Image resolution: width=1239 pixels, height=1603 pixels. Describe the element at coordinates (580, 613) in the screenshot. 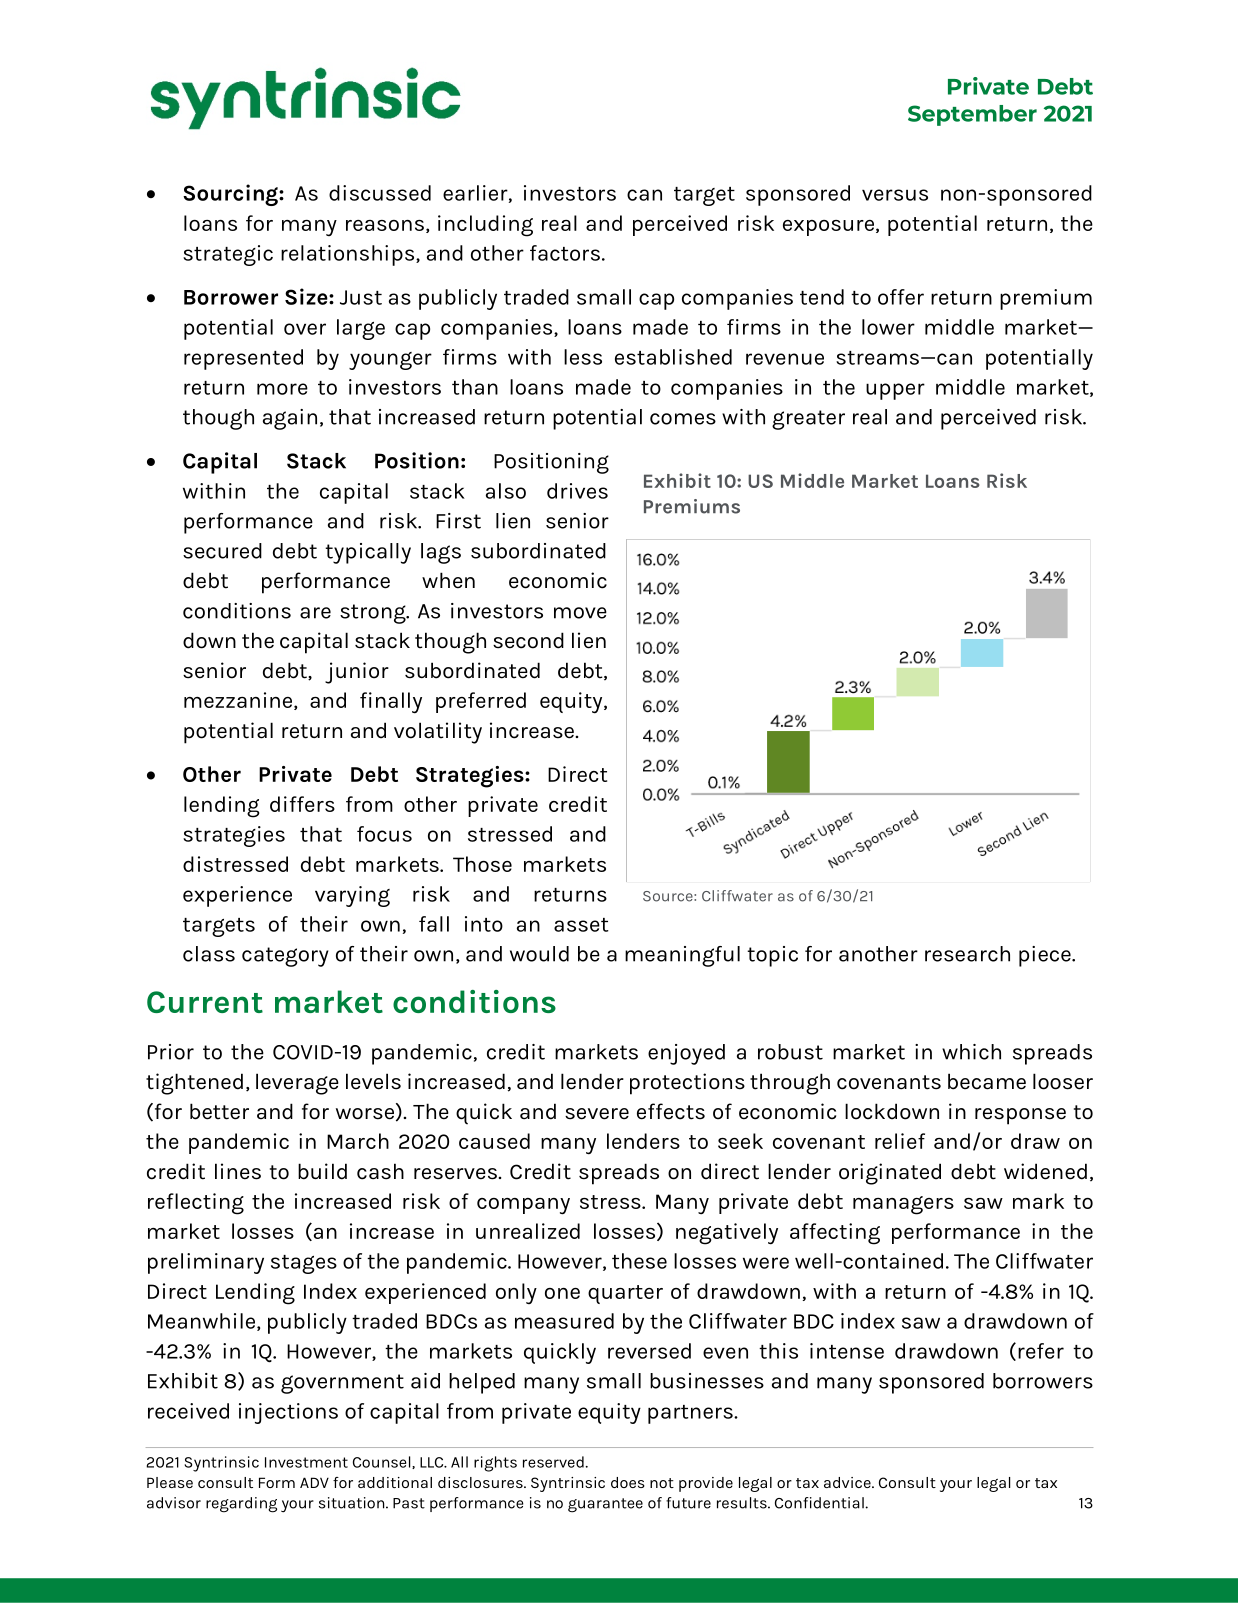

I see `move` at that location.
